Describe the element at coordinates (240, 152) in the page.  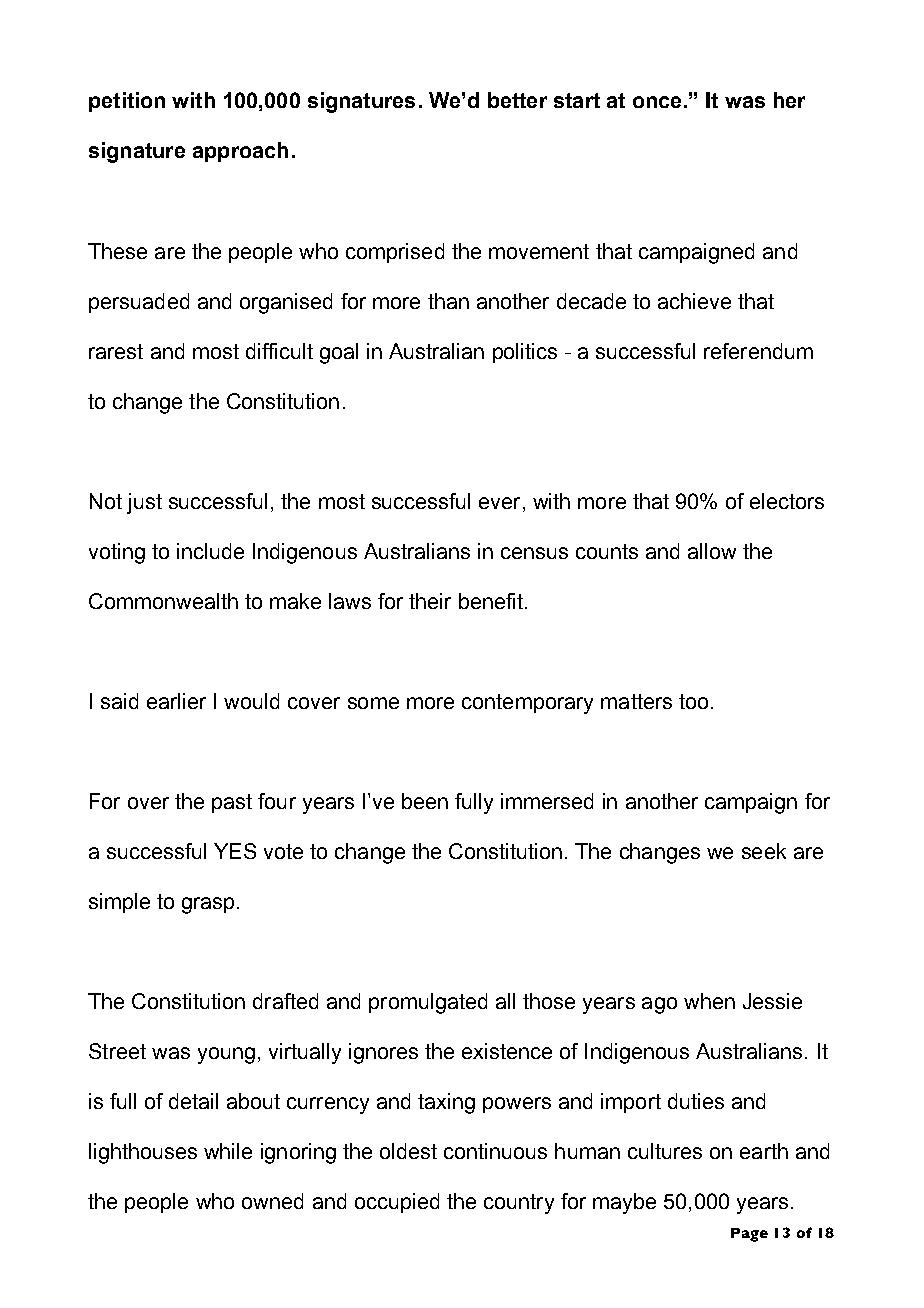
I see `approach` at that location.
